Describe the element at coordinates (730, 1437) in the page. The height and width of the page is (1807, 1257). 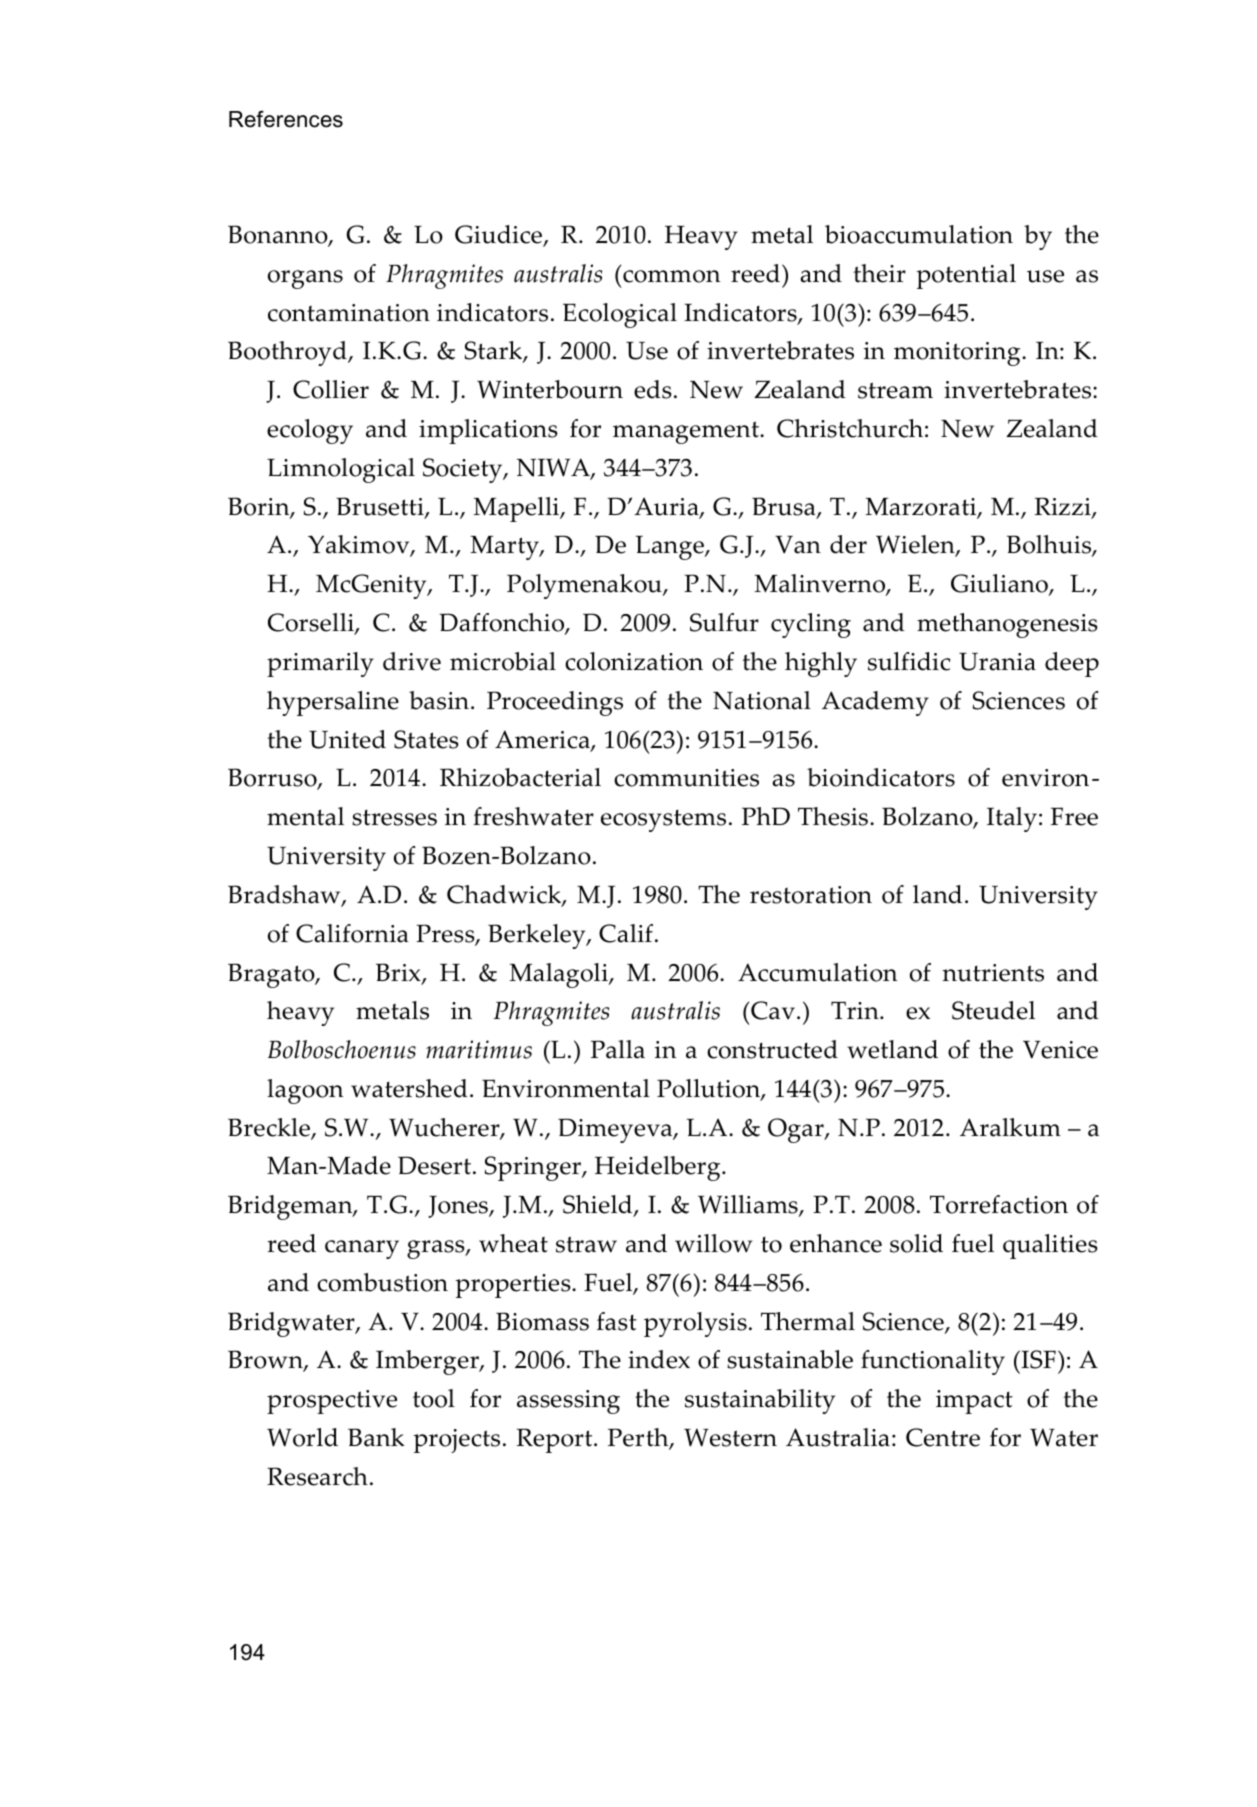
I see `Western` at that location.
